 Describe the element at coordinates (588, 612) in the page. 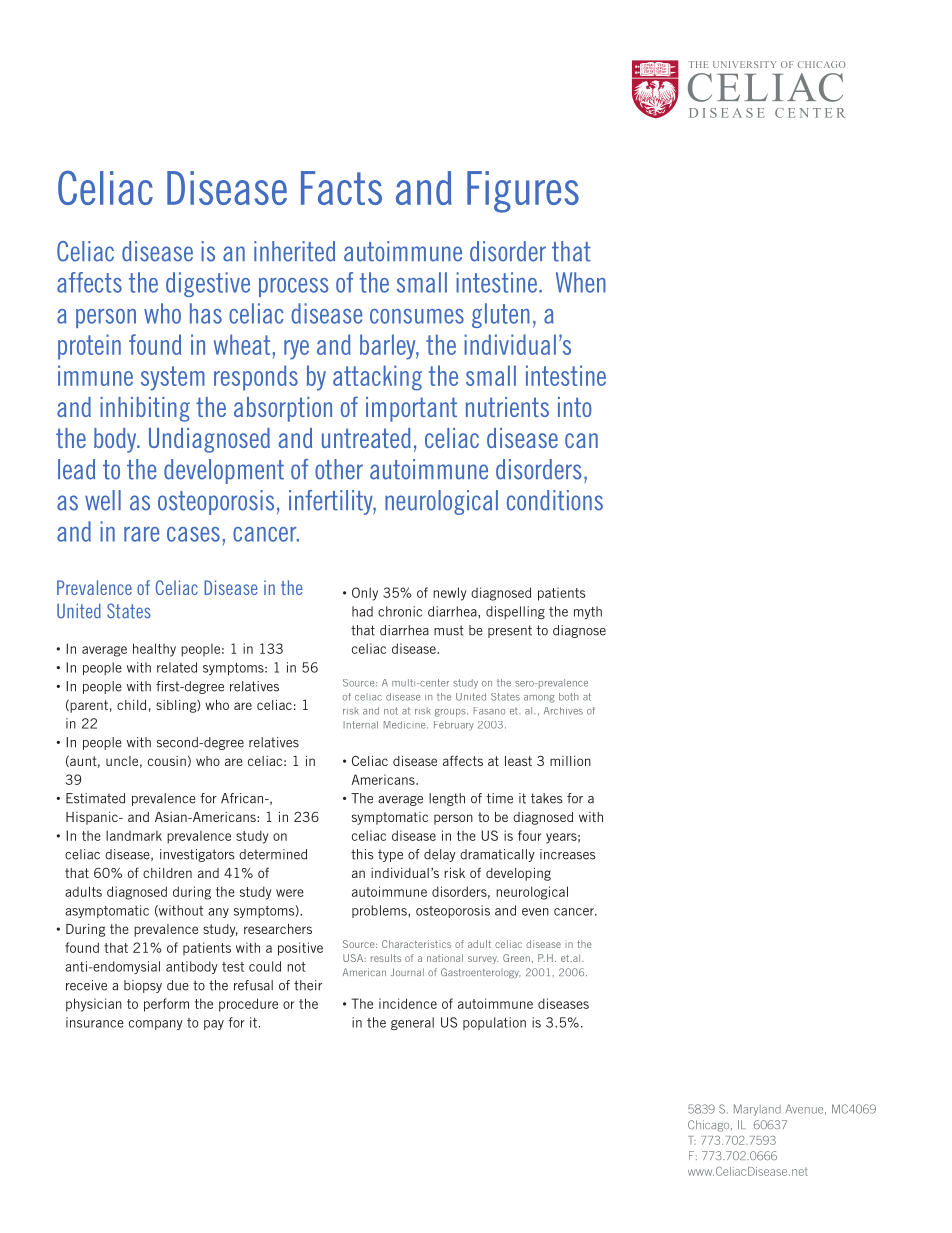

I see `myth` at that location.
